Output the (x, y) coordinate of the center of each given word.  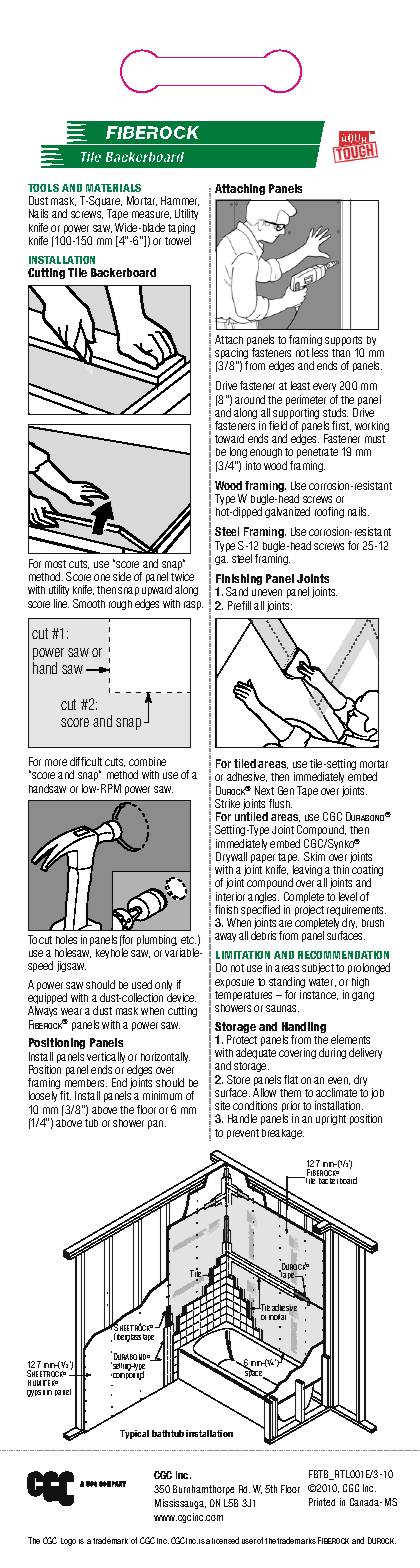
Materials (113, 188)
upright (331, 1119)
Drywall (231, 859)
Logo (68, 1542)
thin (341, 869)
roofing (329, 512)
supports (344, 342)
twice (182, 576)
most (55, 564)
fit (65, 1095)
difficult (86, 761)
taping (181, 230)
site (222, 1105)
